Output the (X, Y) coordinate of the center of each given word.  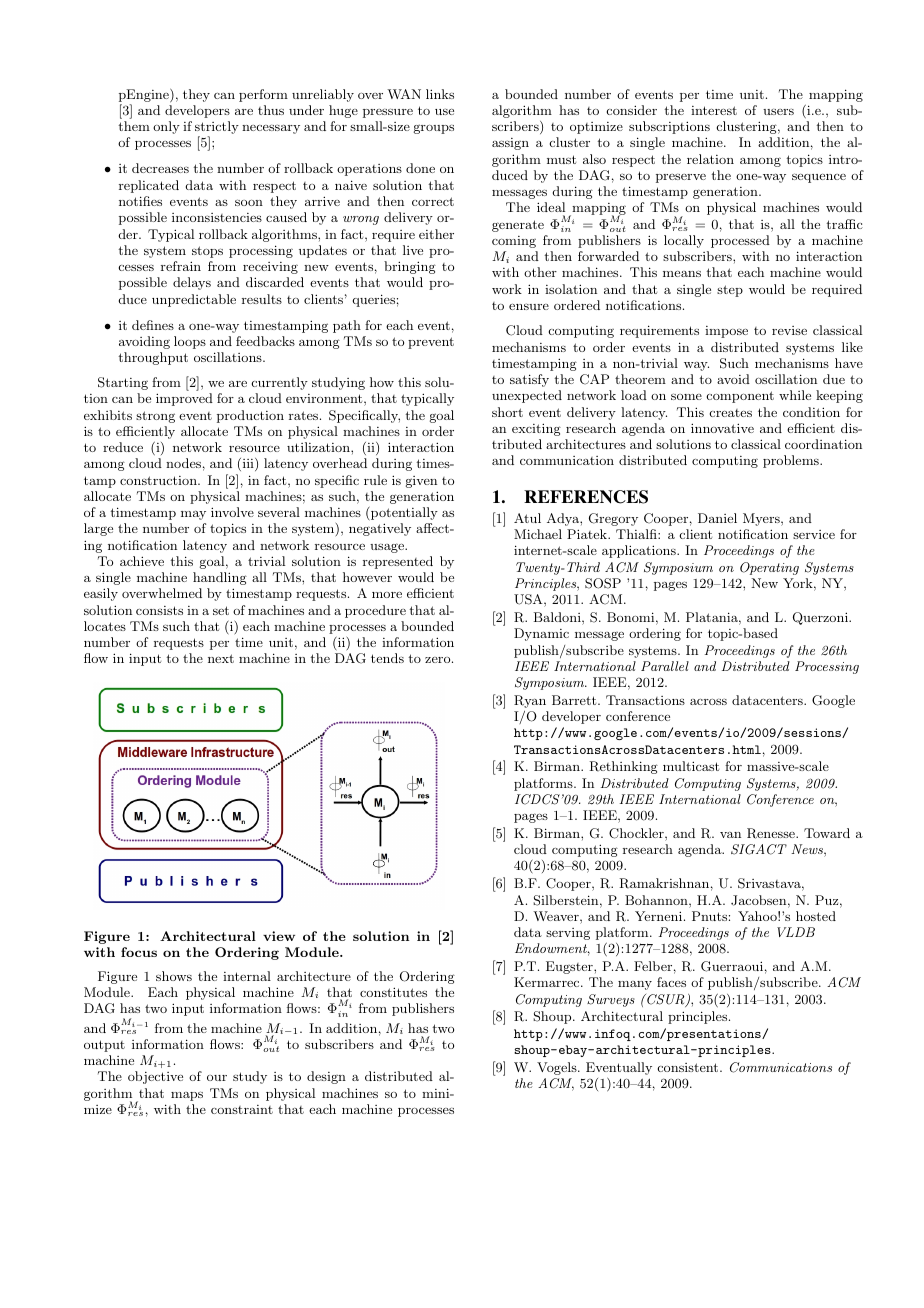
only (166, 127)
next (221, 658)
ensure (529, 306)
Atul (527, 518)
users (778, 111)
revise (789, 330)
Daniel (717, 518)
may (193, 515)
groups (434, 129)
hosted (816, 916)
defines (153, 325)
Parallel (665, 666)
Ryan (530, 701)
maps (187, 1096)
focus (139, 952)
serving (568, 934)
